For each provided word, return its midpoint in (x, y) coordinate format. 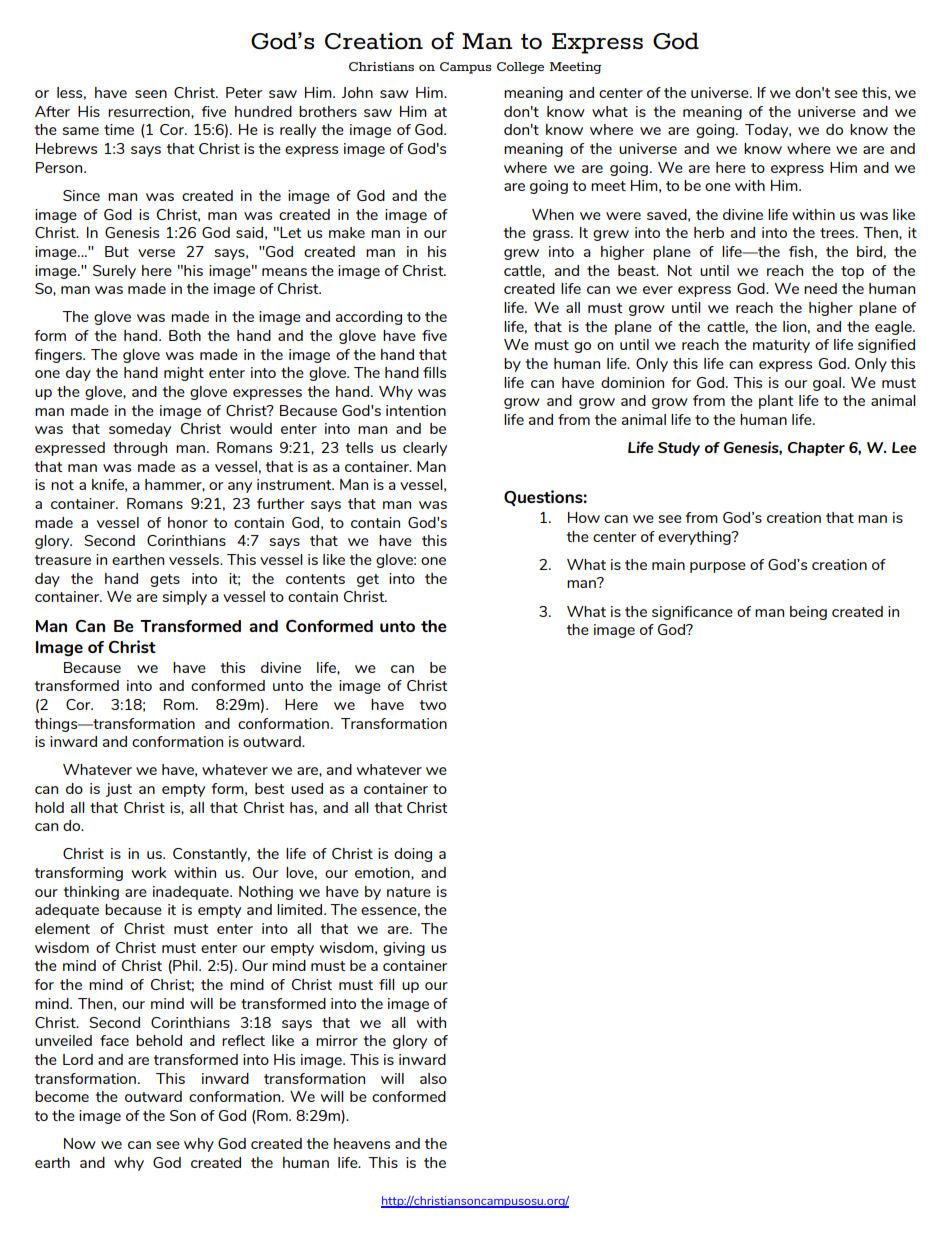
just (119, 790)
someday (140, 430)
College (520, 68)
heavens (362, 1143)
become (62, 1096)
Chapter (816, 449)
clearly (425, 449)
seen (151, 94)
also (433, 1078)
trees (838, 233)
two (433, 705)
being (808, 613)
